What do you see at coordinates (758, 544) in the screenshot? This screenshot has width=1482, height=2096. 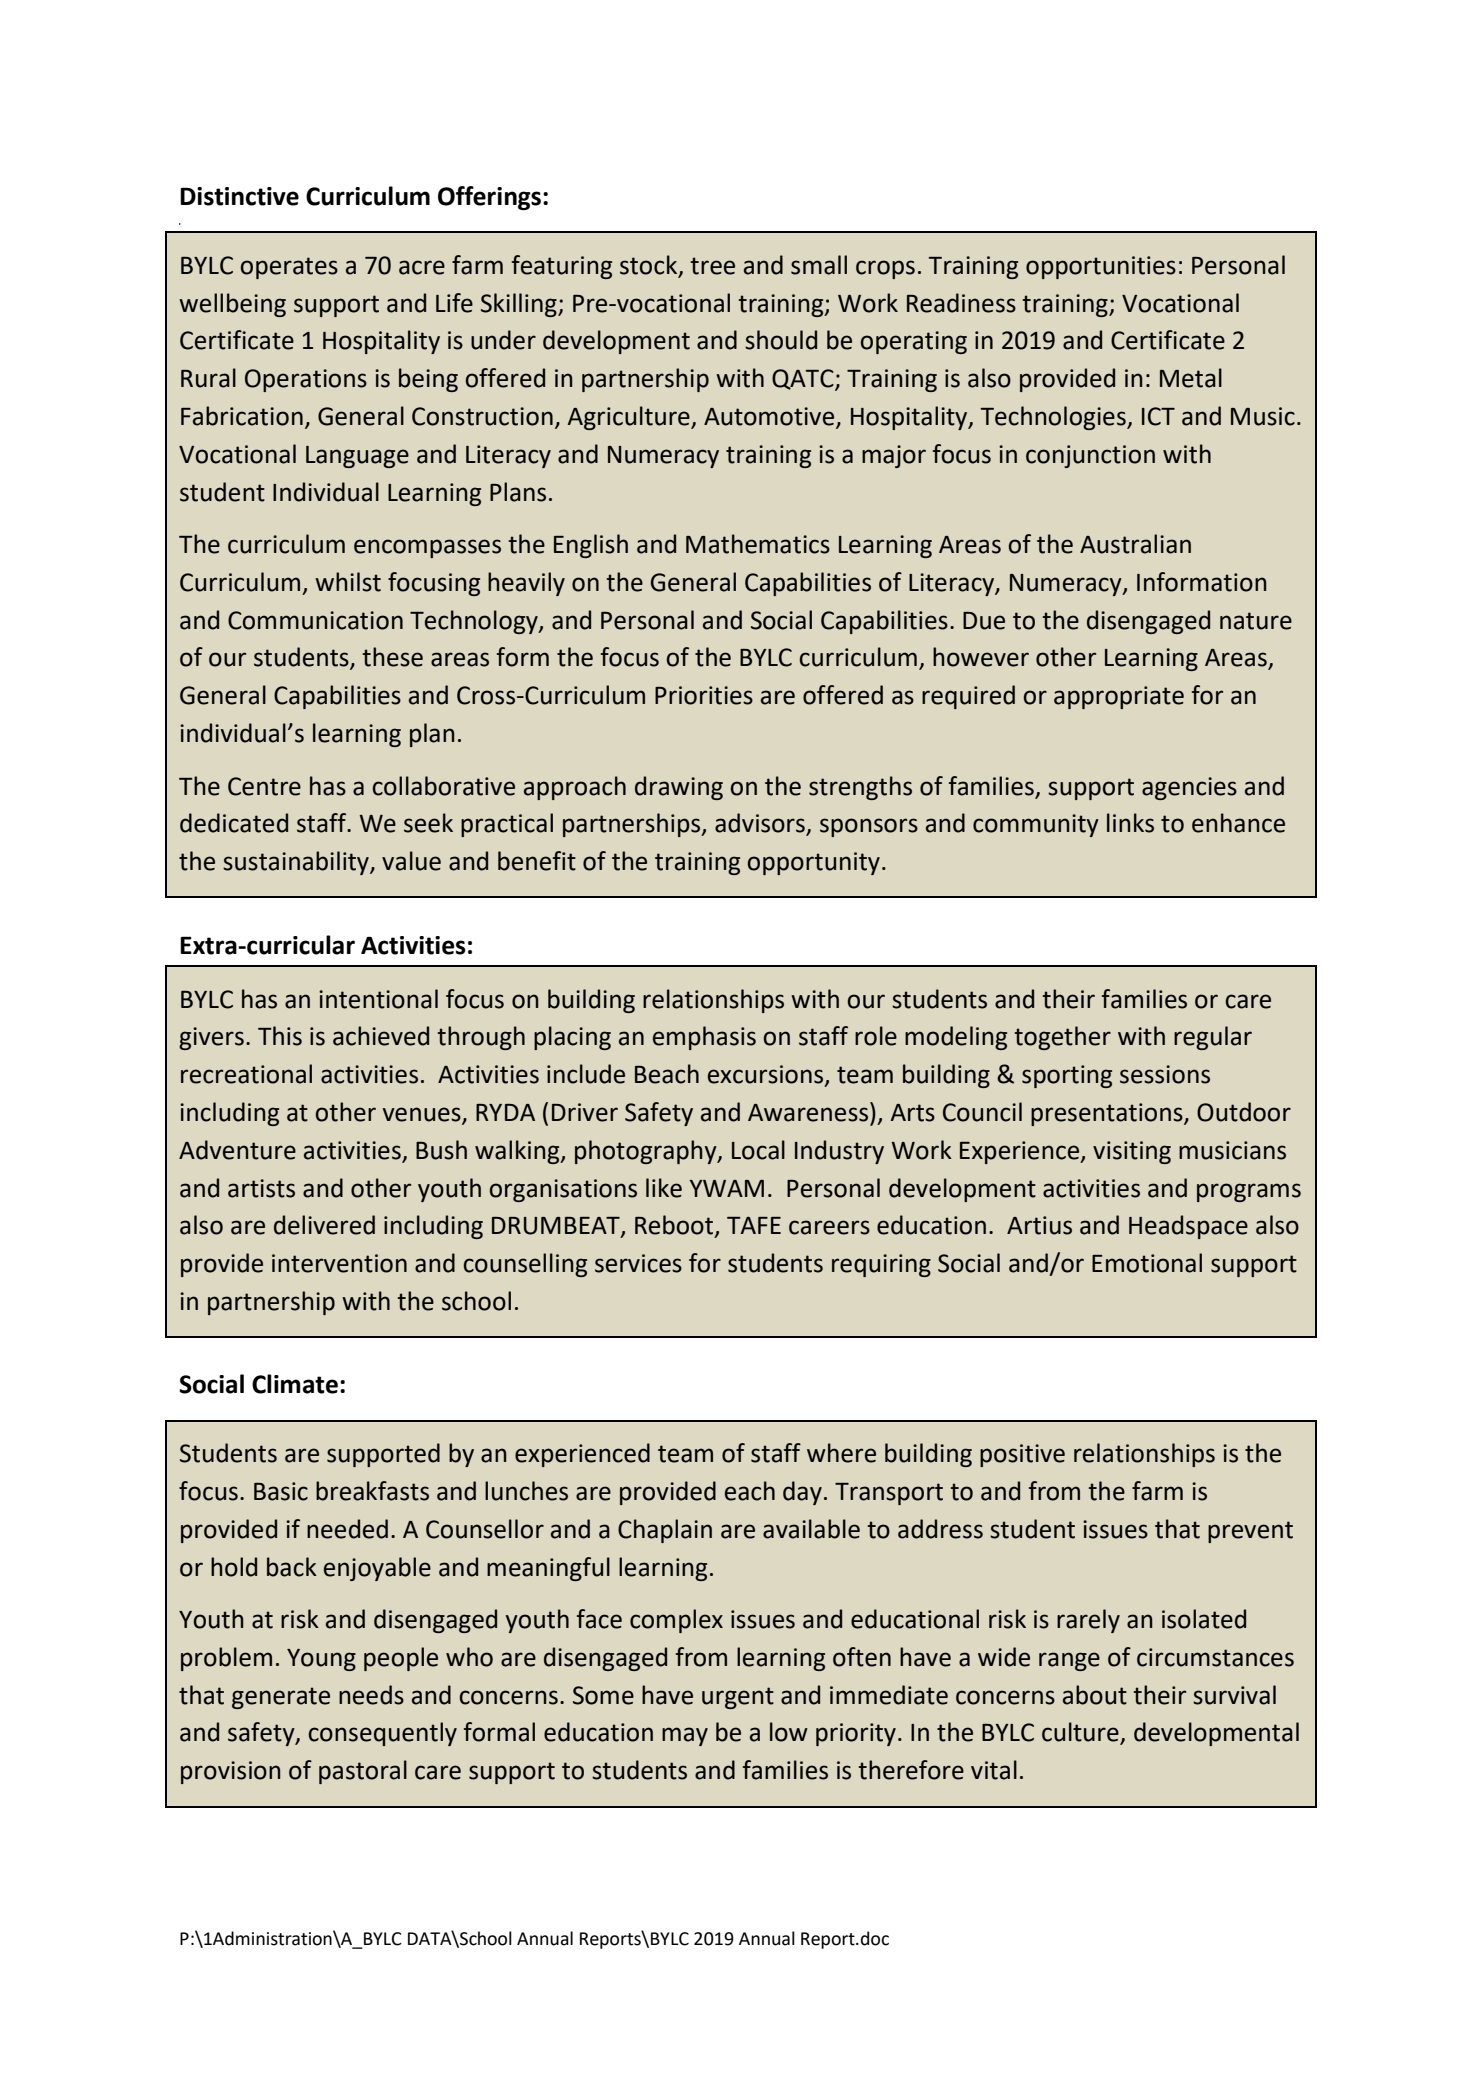 I see `Mathematics` at bounding box center [758, 544].
